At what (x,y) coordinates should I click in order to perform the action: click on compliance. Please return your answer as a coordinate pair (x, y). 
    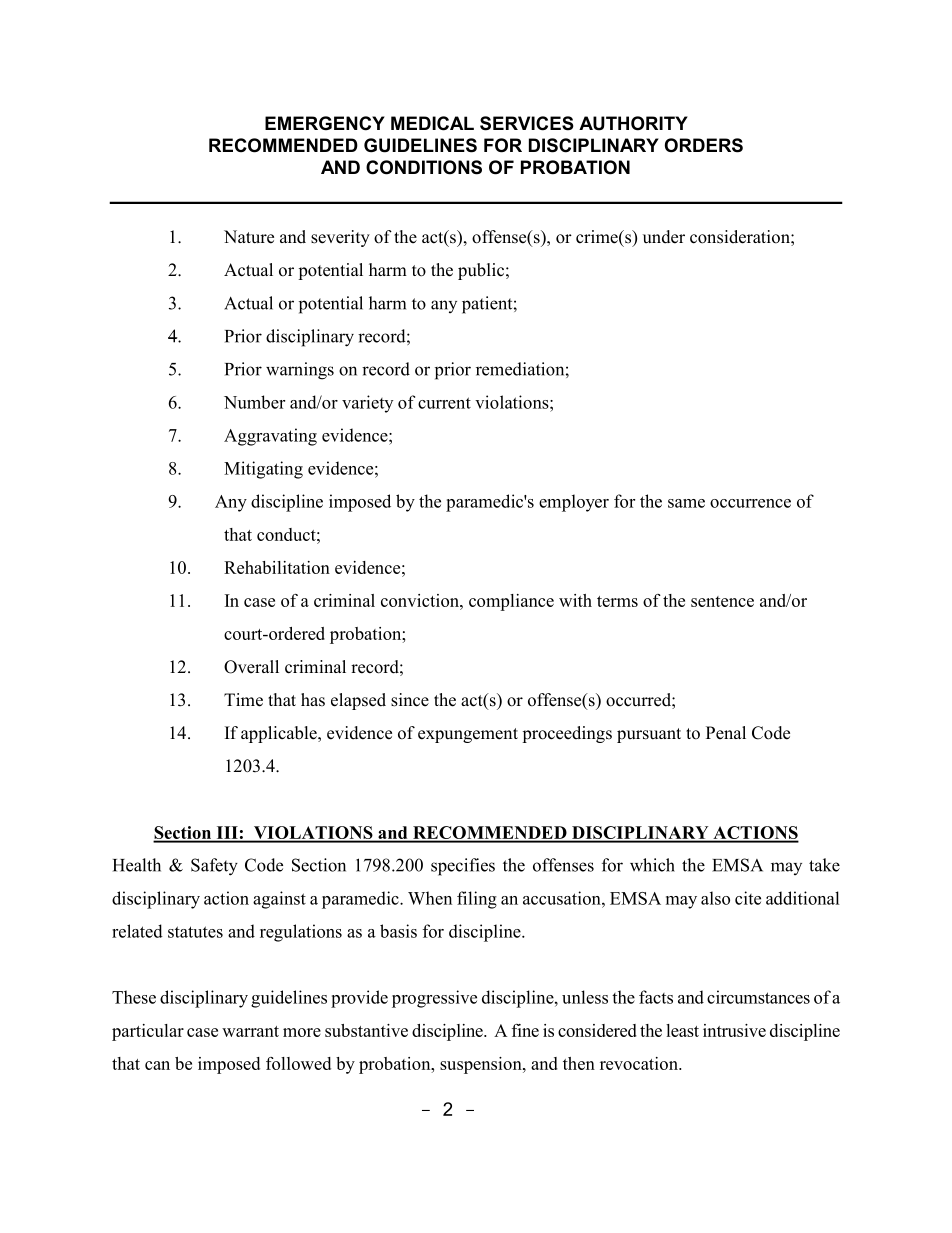
    Looking at the image, I should click on (511, 602).
